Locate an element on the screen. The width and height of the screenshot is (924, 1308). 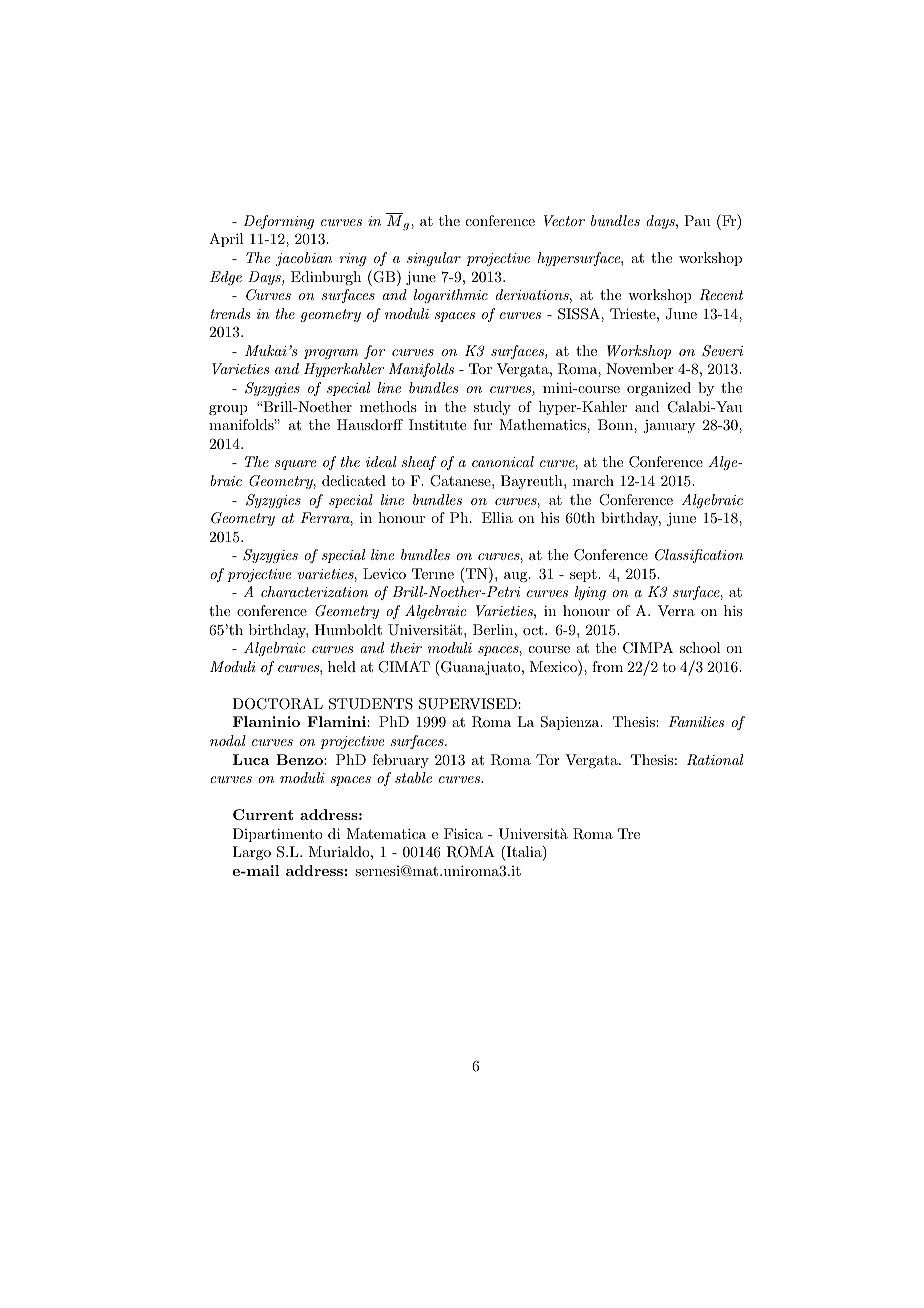
Rational is located at coordinates (715, 760).
